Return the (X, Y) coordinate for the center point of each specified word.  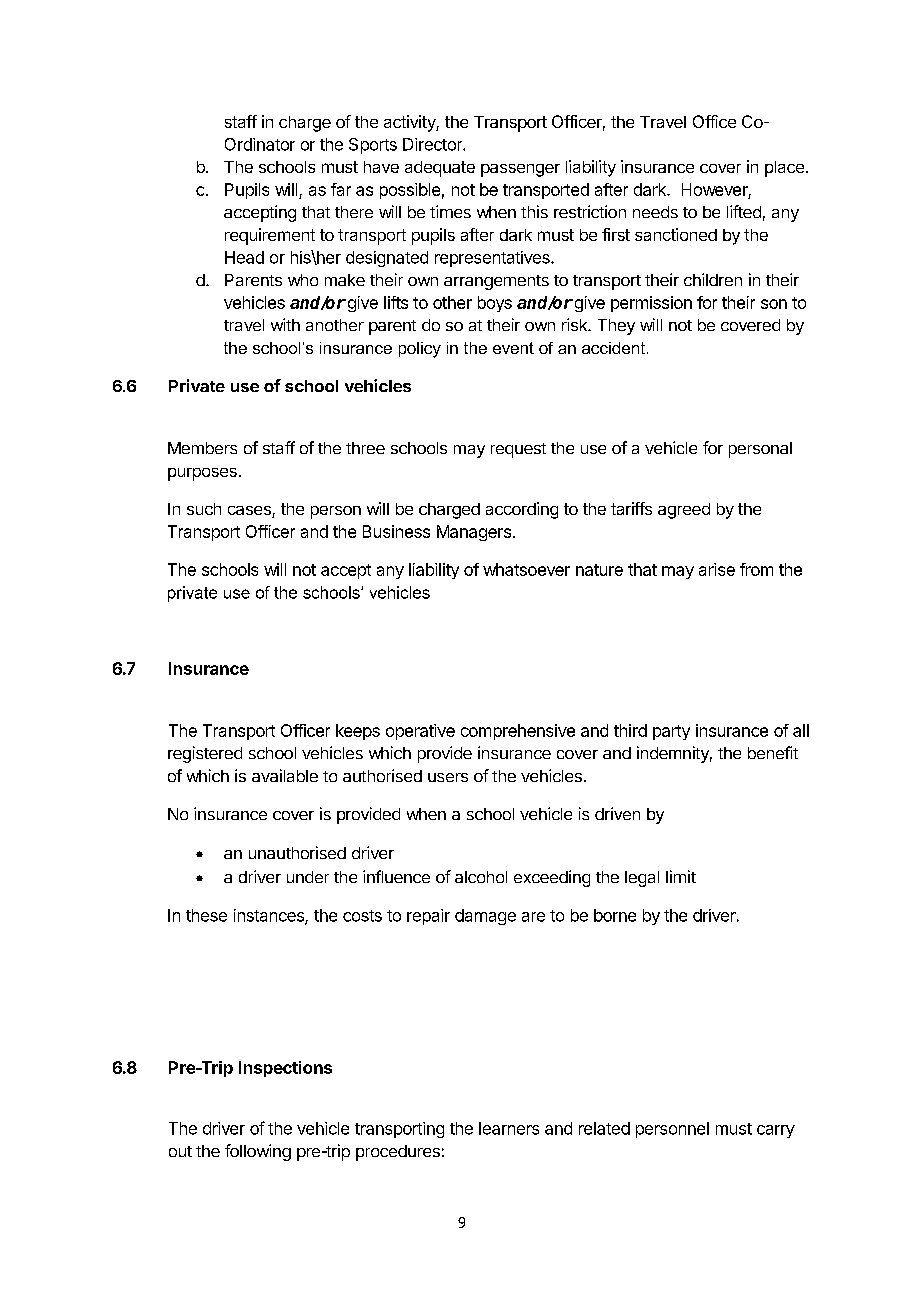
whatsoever (526, 569)
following (258, 1152)
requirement (270, 236)
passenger (520, 170)
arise (717, 569)
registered (205, 754)
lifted (744, 211)
